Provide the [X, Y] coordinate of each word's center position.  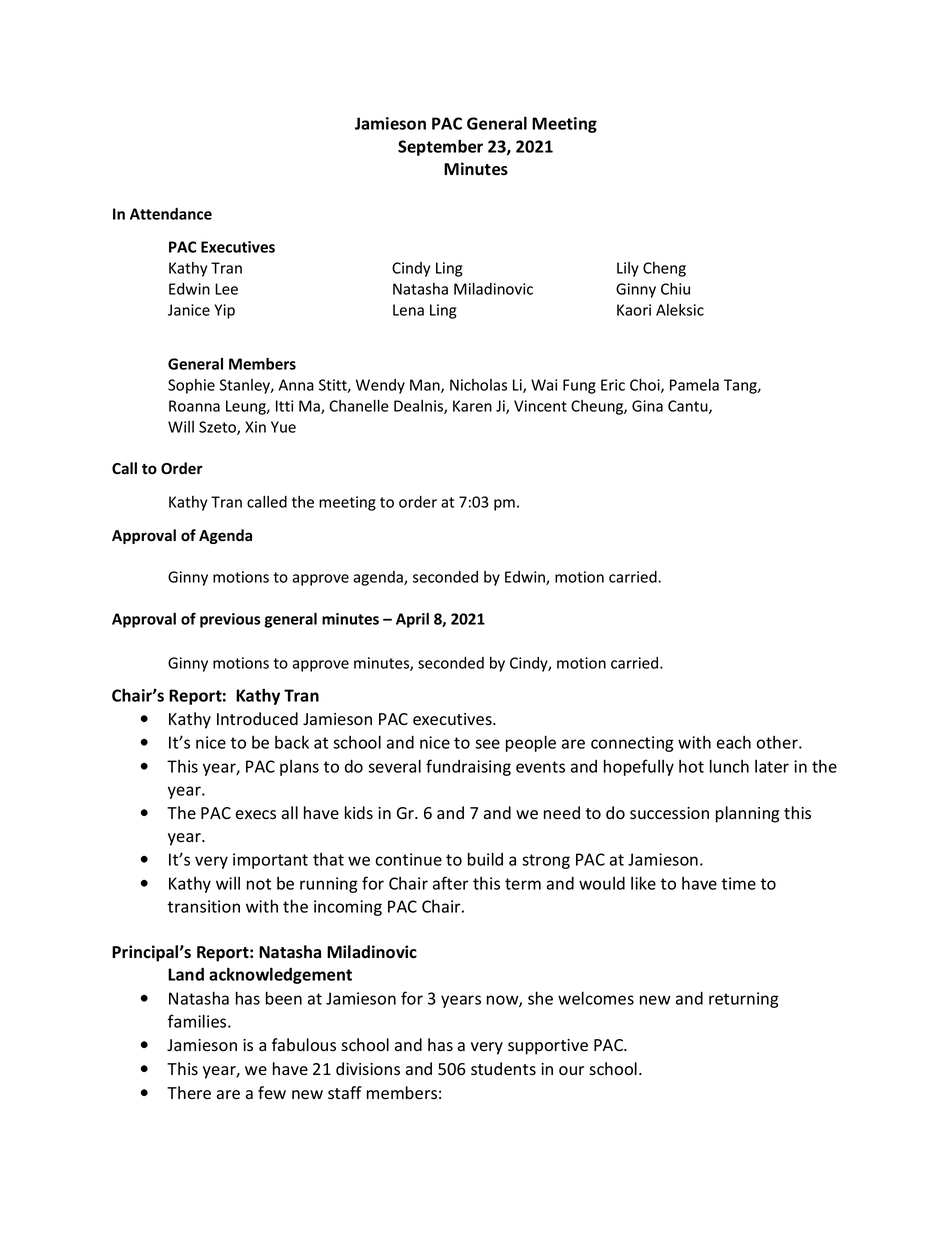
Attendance [171, 214]
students [503, 1069]
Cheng [664, 269]
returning [744, 1000]
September [440, 147]
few [272, 1092]
